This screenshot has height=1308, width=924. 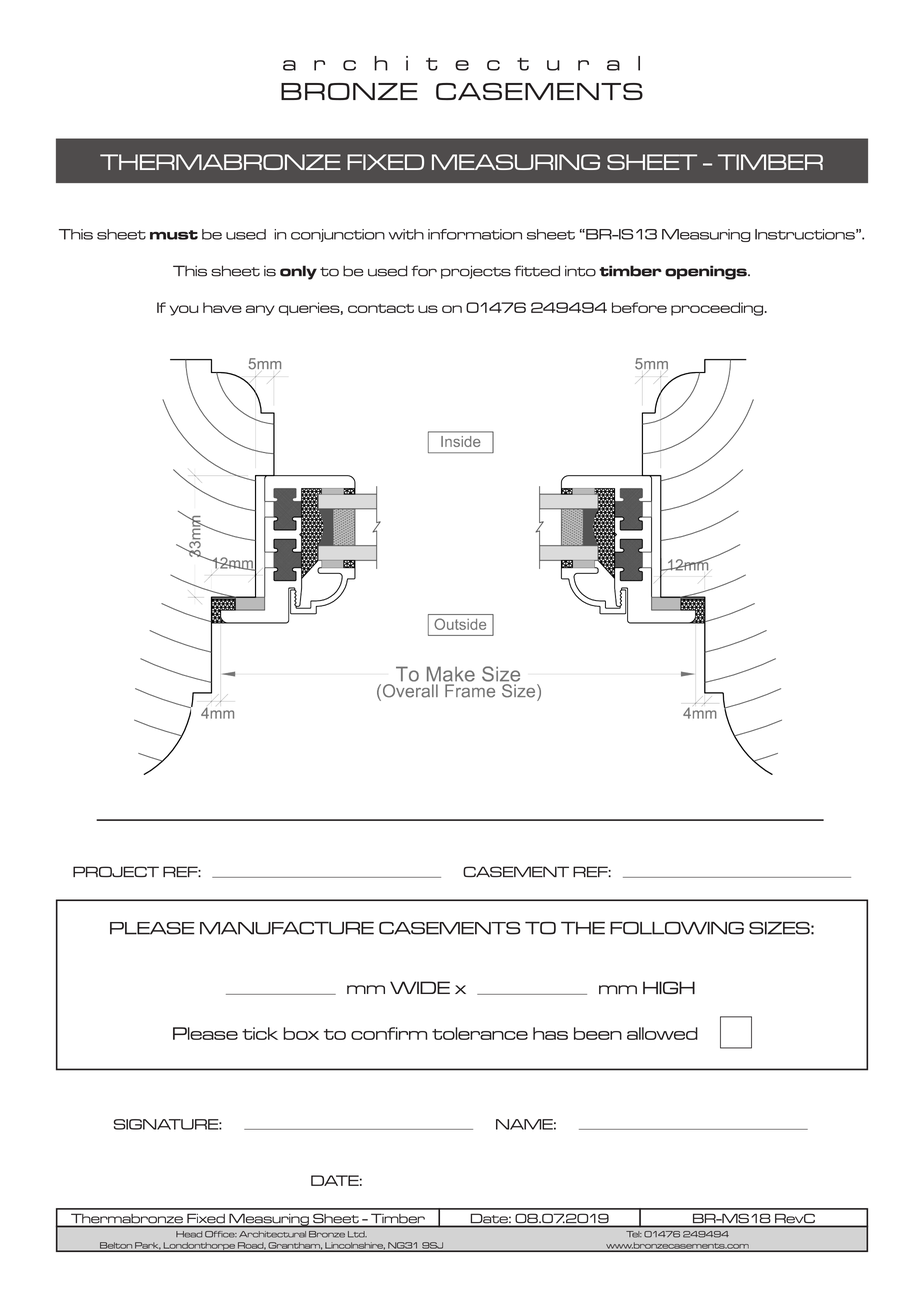 What do you see at coordinates (287, 928) in the screenshot?
I see `MANUFACTURE` at bounding box center [287, 928].
